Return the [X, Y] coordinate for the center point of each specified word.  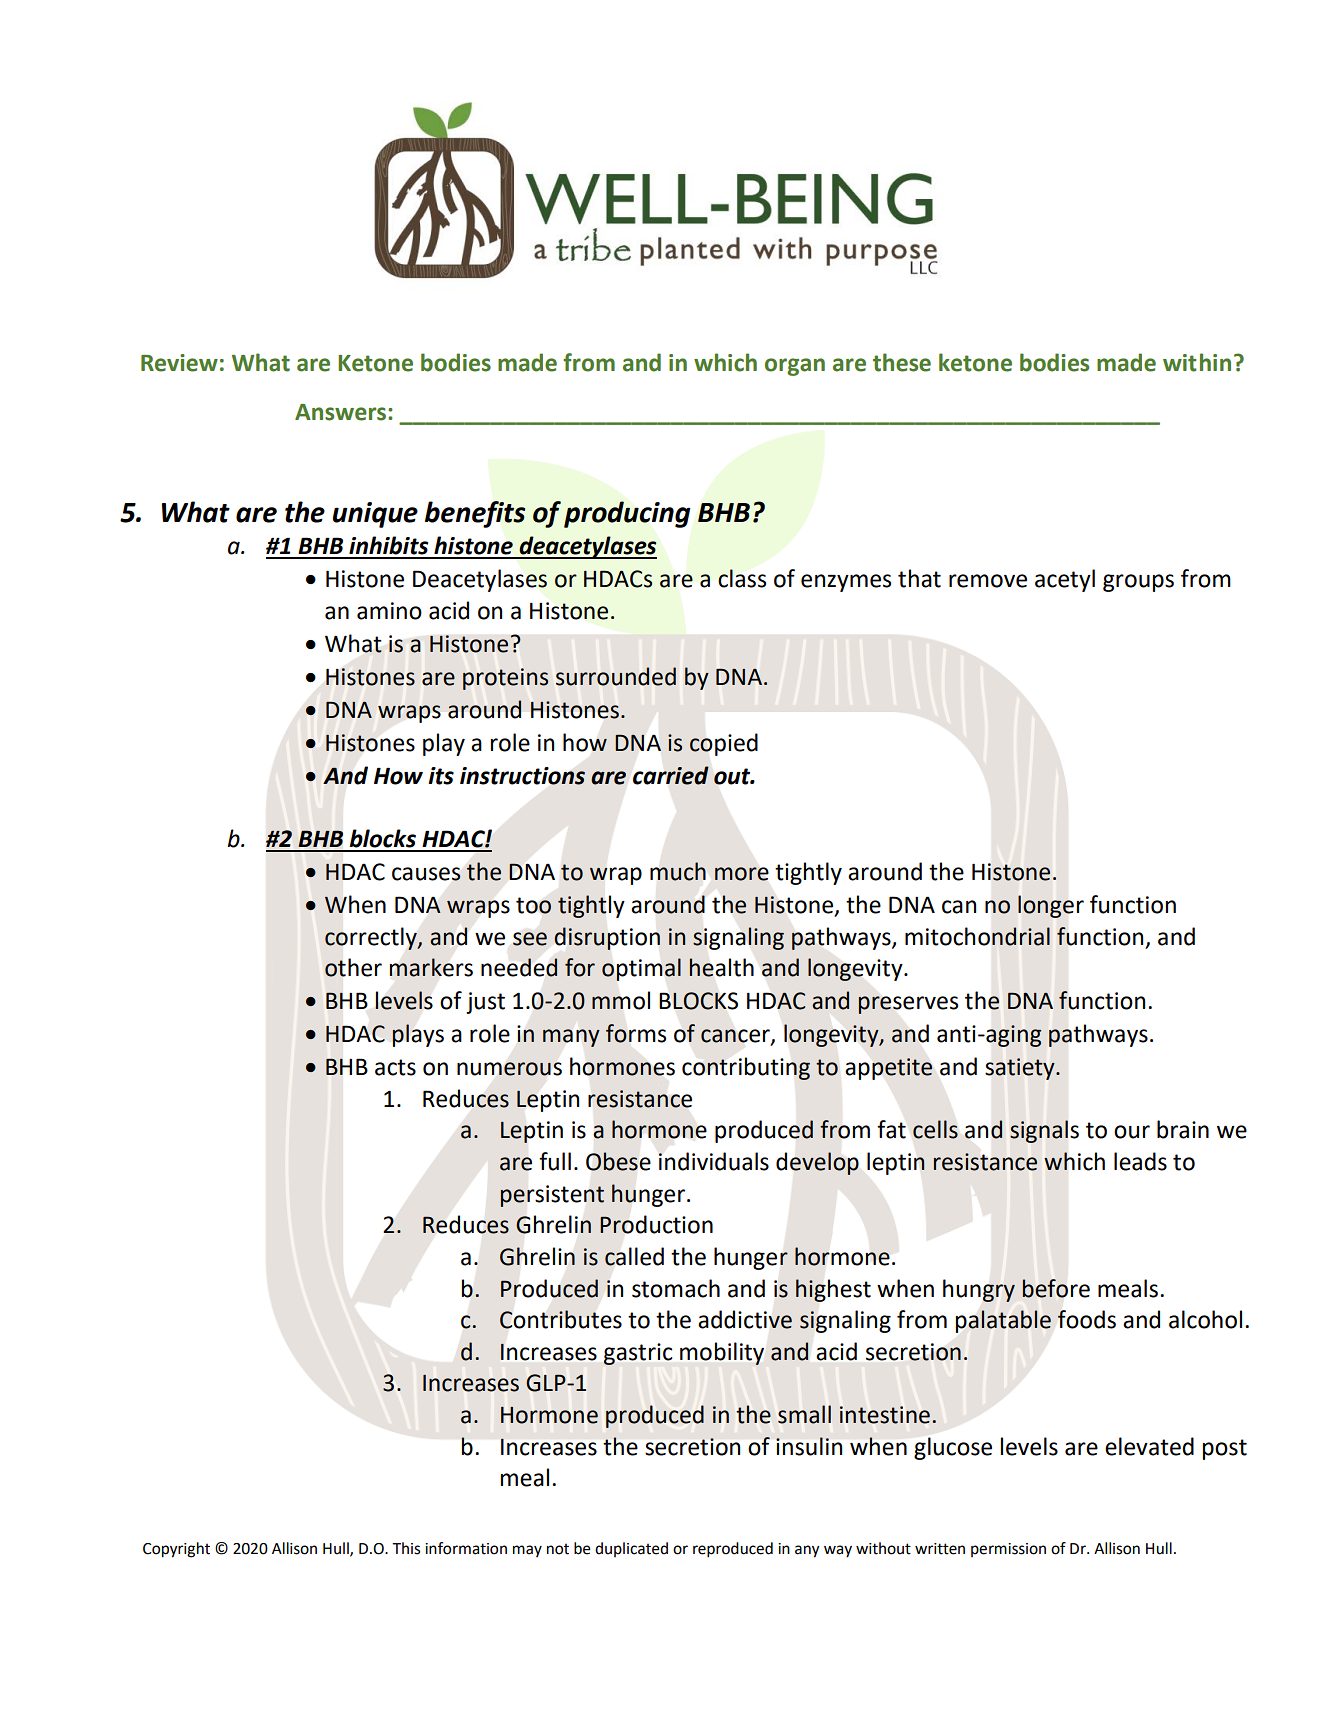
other [353, 967]
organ [795, 367]
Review [179, 363]
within [1197, 362]
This [406, 1548]
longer [1051, 906]
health [721, 967]
